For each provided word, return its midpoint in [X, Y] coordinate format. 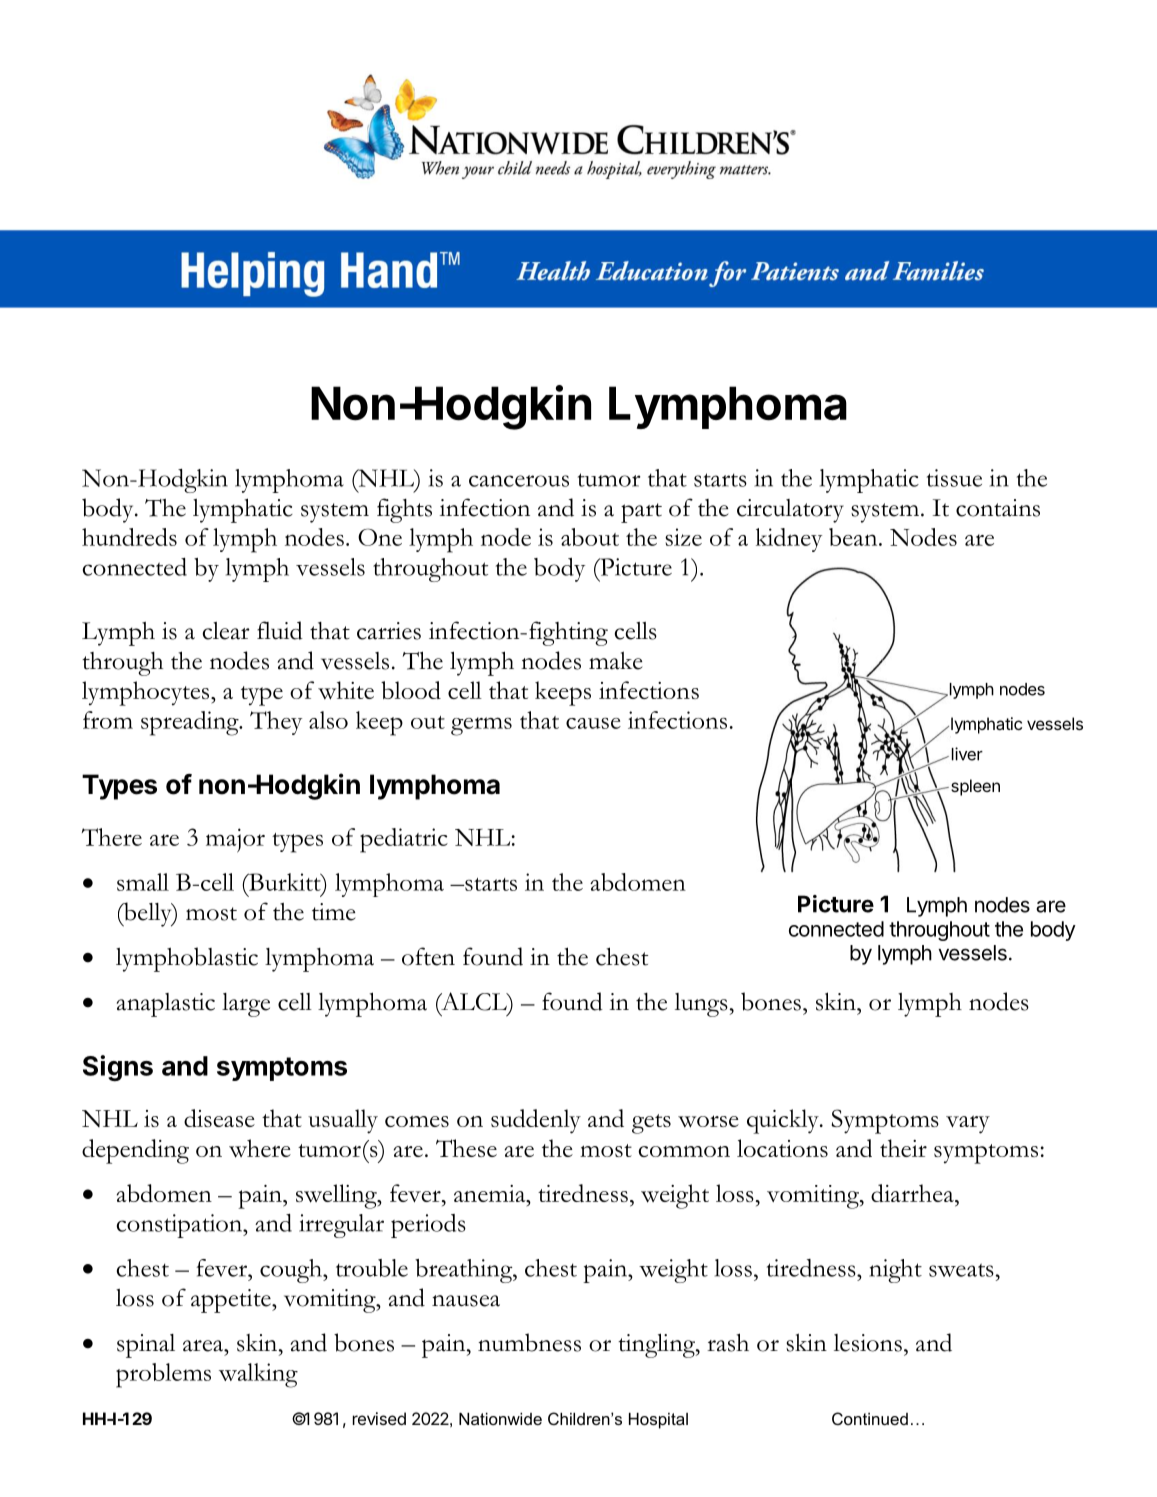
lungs [701, 1005]
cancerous [519, 481]
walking [258, 1375]
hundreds [129, 537]
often [428, 956]
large [246, 1005]
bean [854, 537]
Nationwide [500, 1419]
